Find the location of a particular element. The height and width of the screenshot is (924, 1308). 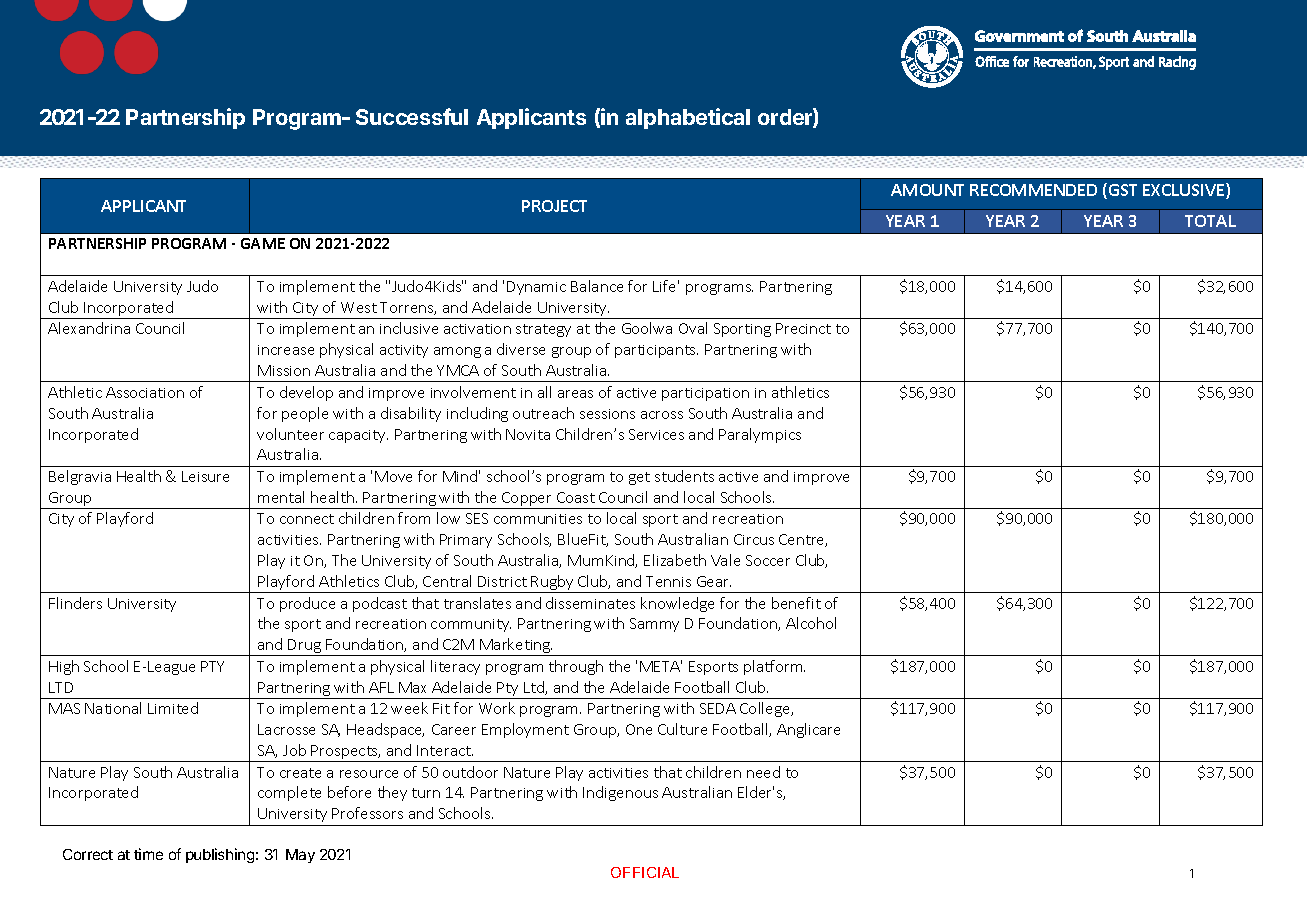

Oval is located at coordinates (693, 328).
